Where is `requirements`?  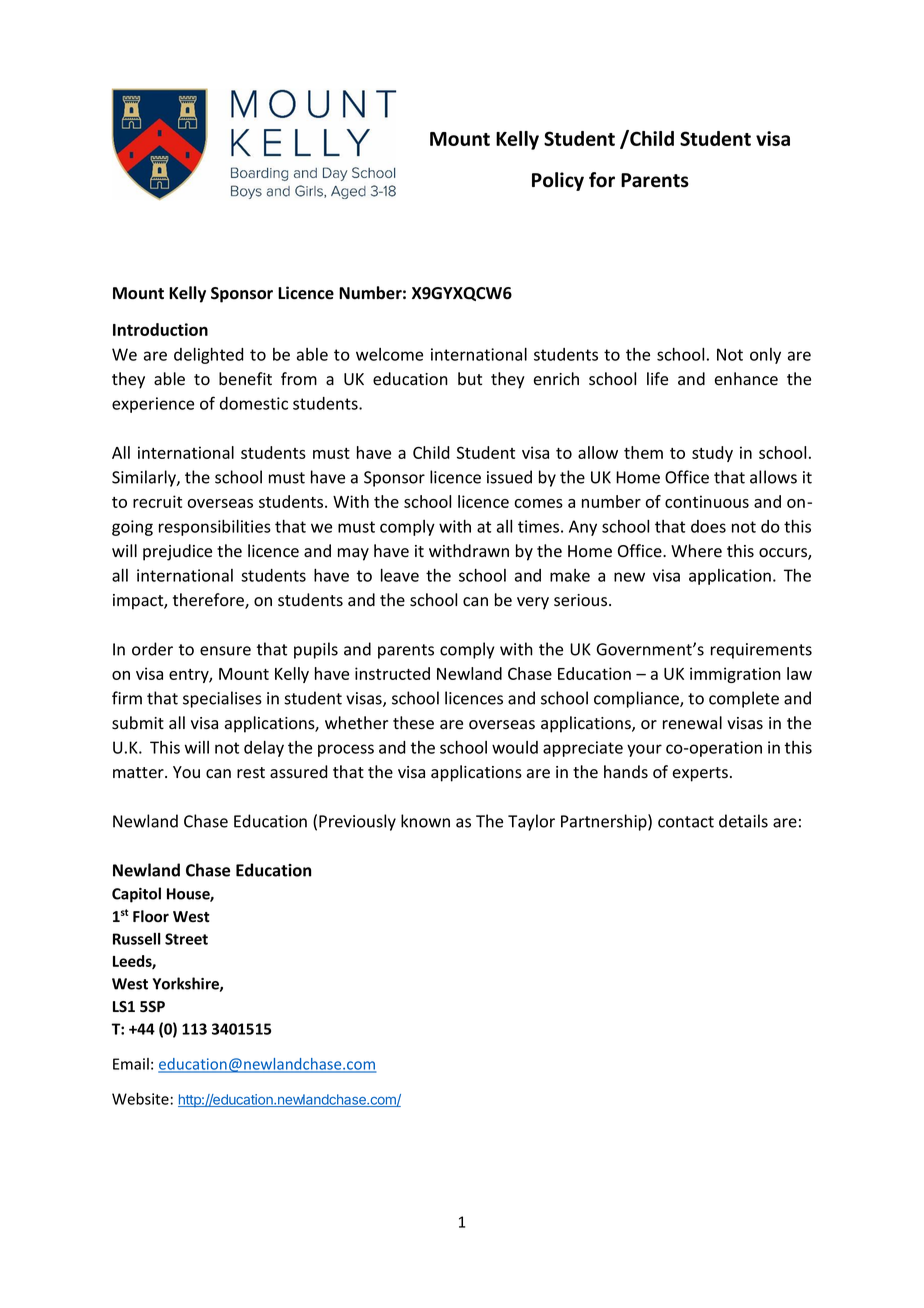 requirements is located at coordinates (761, 651).
